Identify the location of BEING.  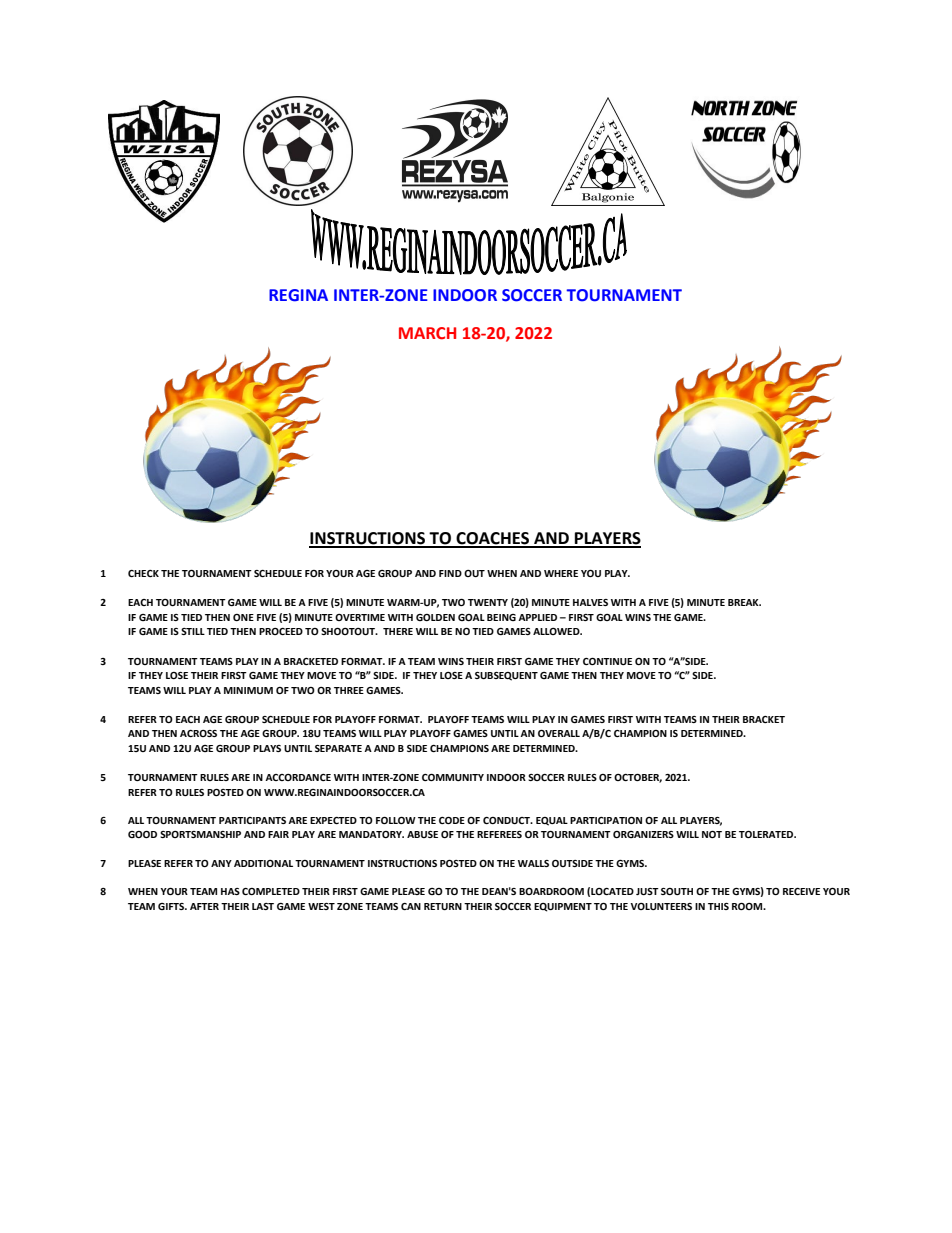
(501, 617).
